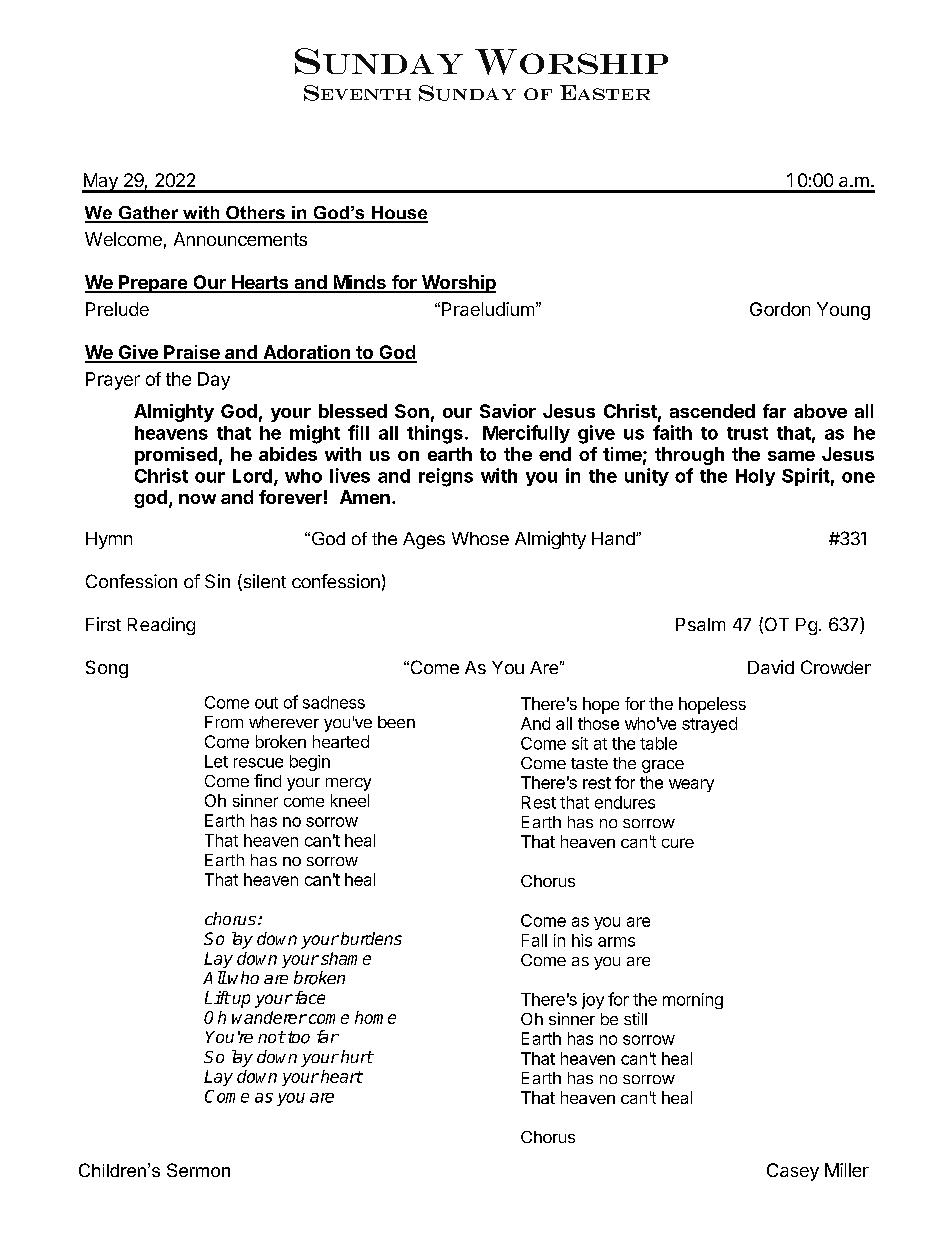  Describe the element at coordinates (780, 309) in the page. I see `Gordon` at that location.
